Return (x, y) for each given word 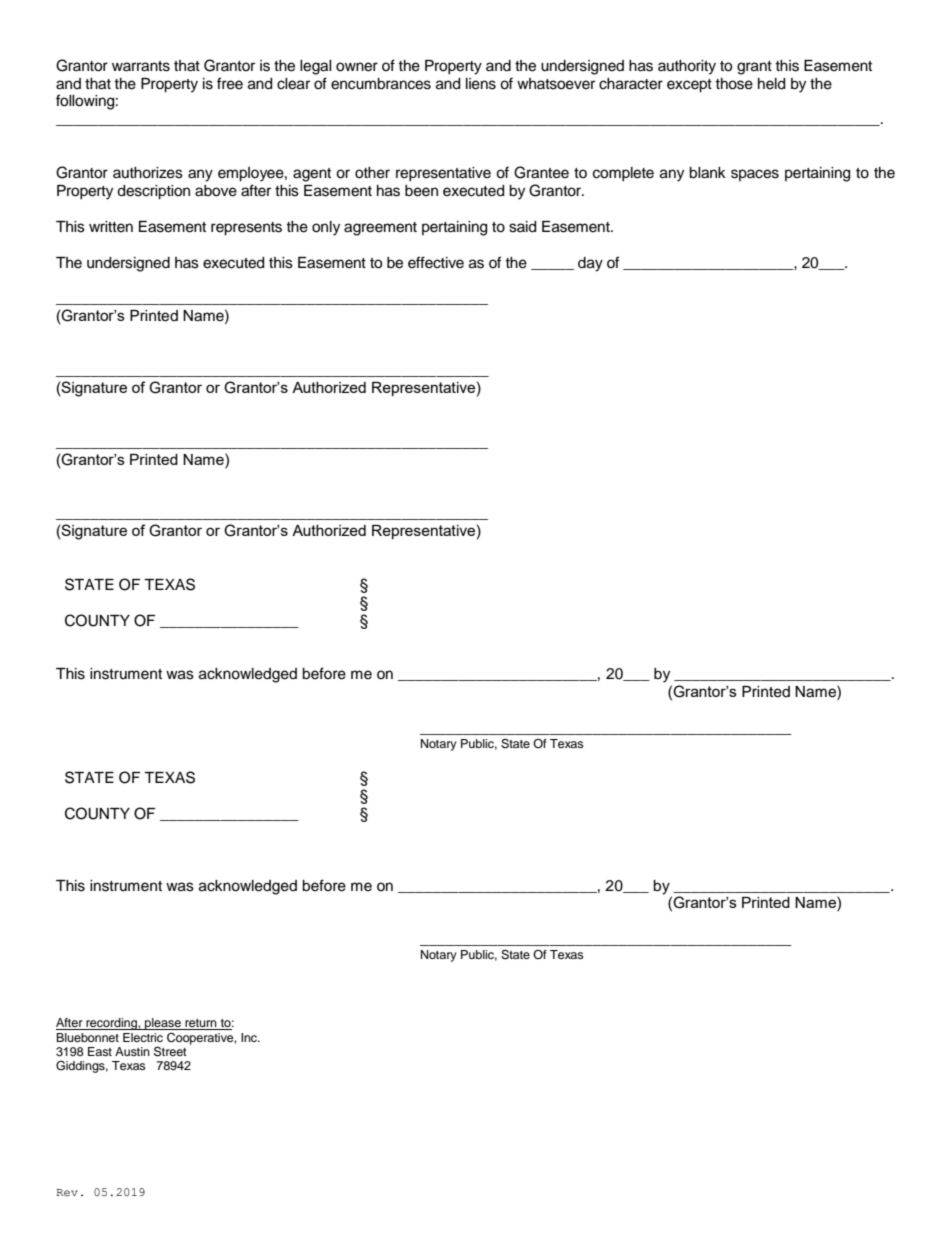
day (590, 264)
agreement (380, 229)
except (689, 86)
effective (436, 262)
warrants (141, 66)
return (201, 1024)
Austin (132, 1051)
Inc (250, 1037)
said (522, 227)
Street (170, 1051)
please (163, 1024)
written (111, 227)
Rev (67, 1192)
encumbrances (381, 84)
